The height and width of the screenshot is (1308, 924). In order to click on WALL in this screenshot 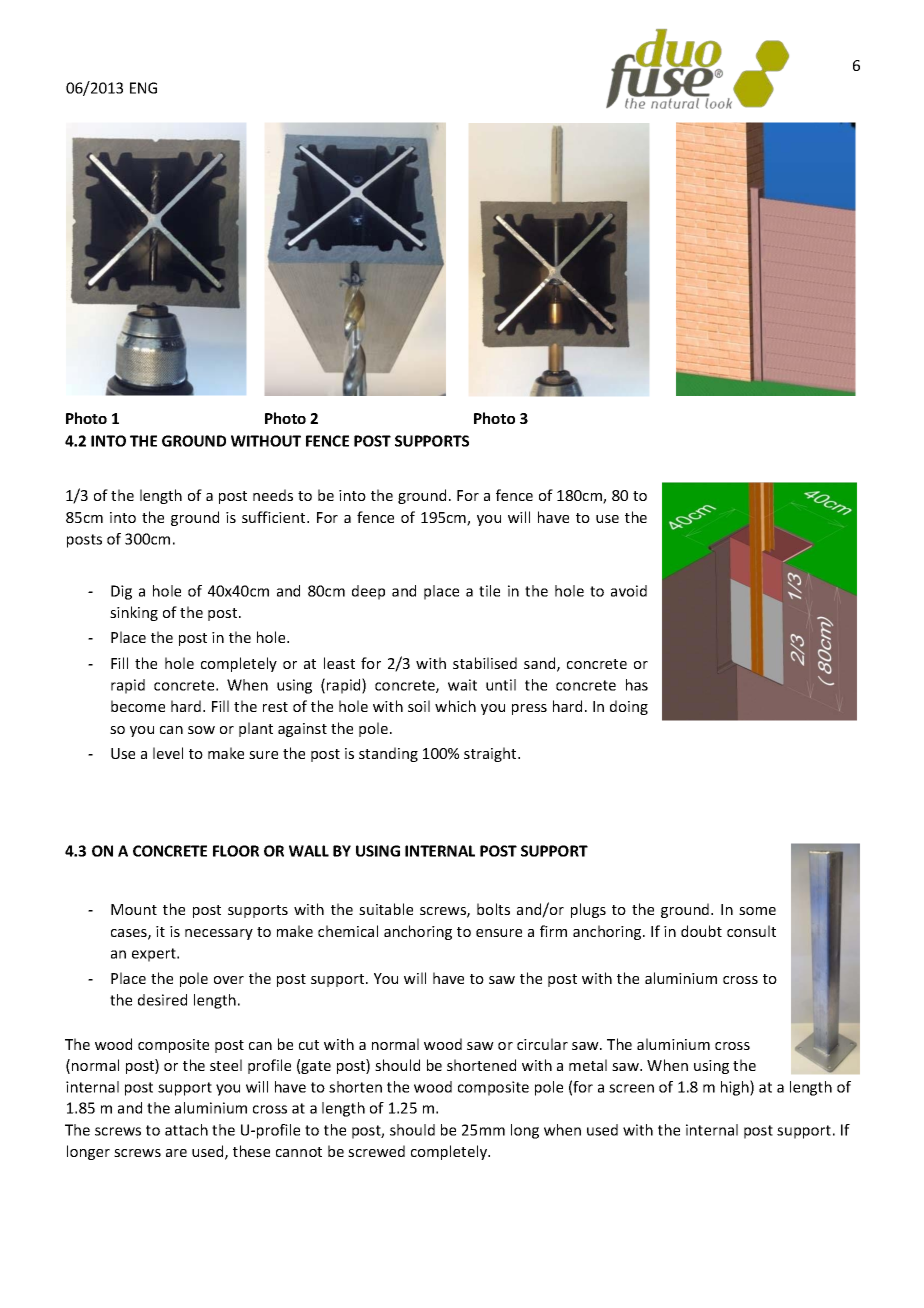, I will do `click(309, 851)`.
